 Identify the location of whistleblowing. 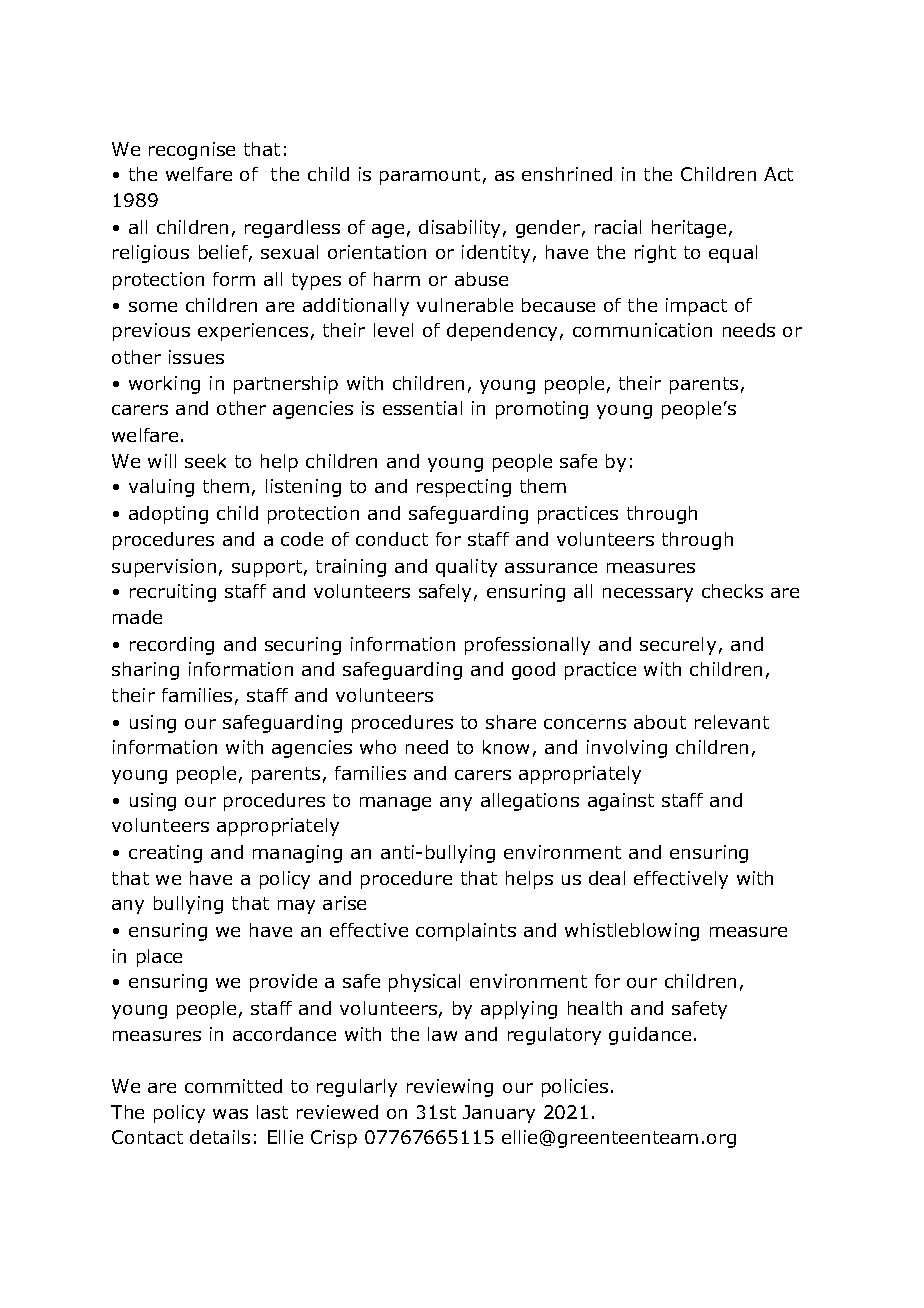
(632, 932).
